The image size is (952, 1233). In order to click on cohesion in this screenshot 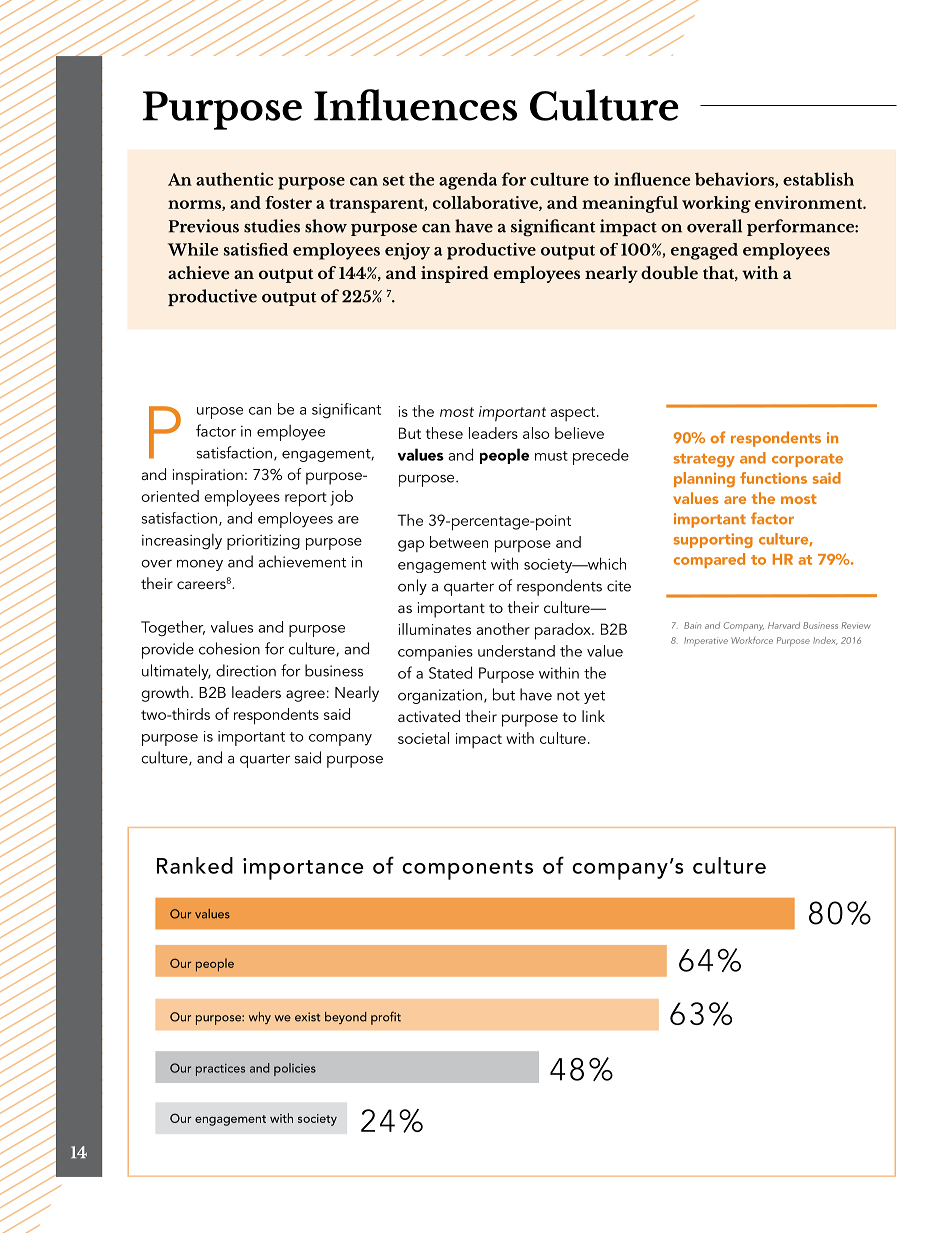, I will do `click(229, 648)`.
